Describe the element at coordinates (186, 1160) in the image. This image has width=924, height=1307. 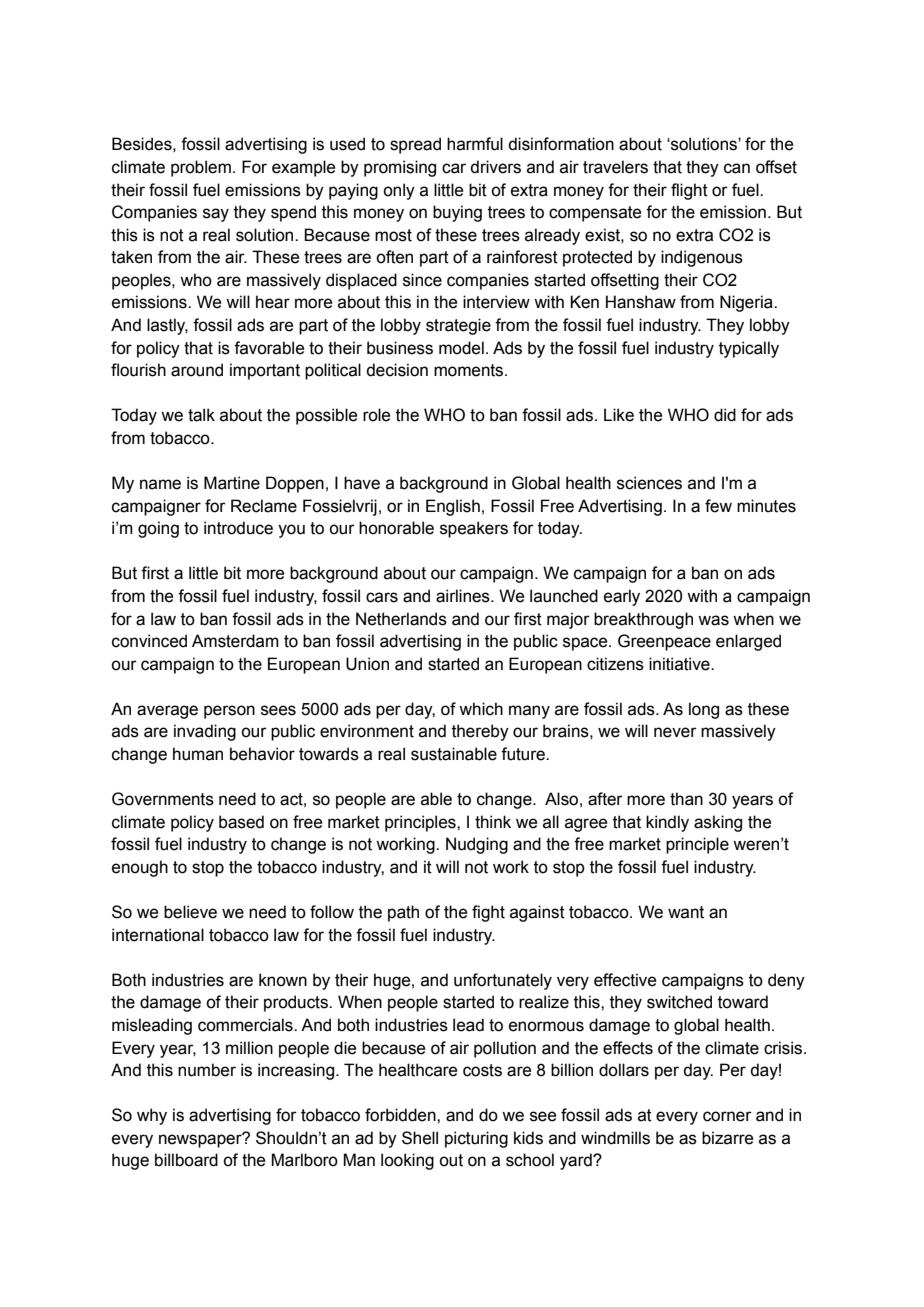
I see `billboard` at that location.
